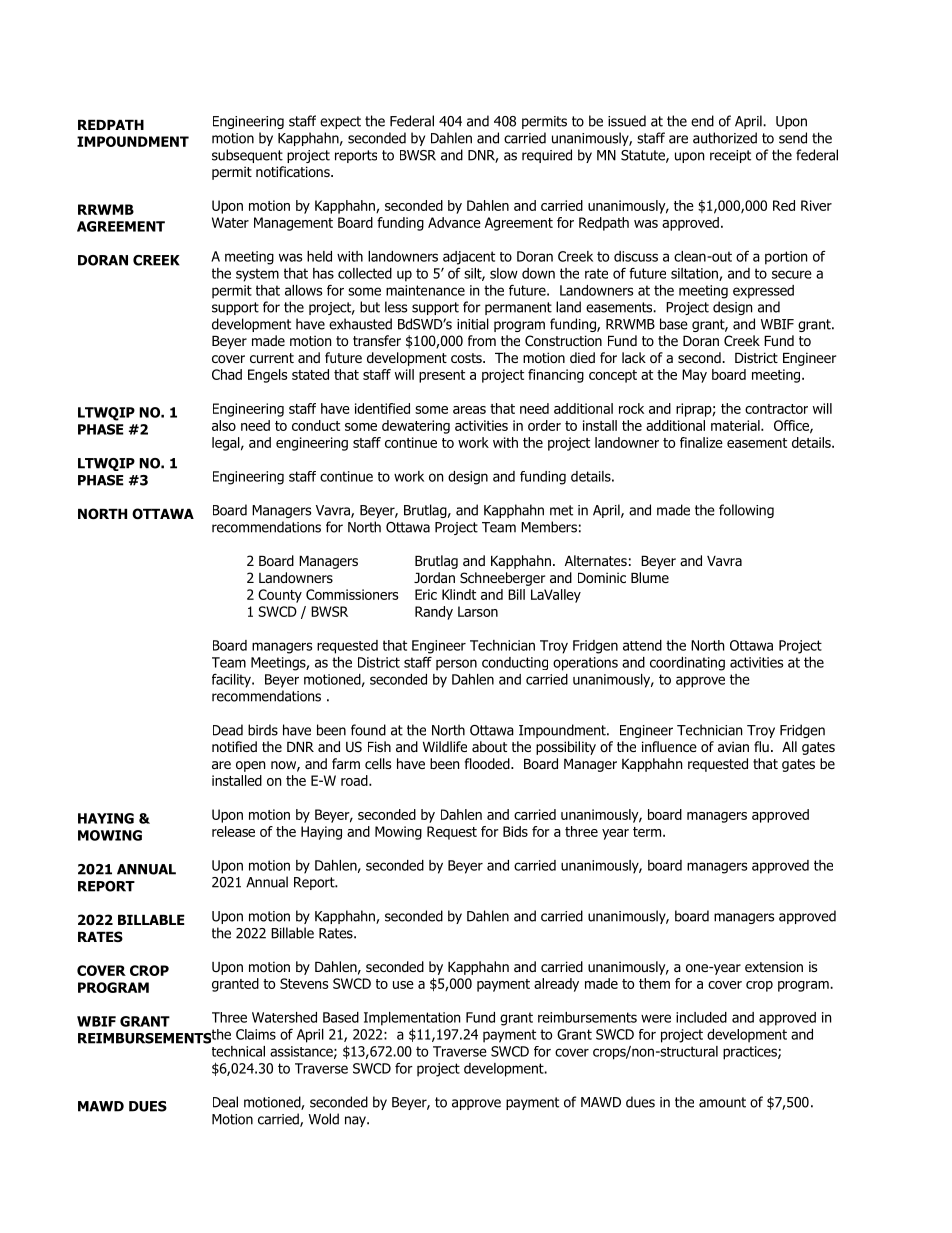 This screenshot has width=952, height=1233. Describe the element at coordinates (280, 596) in the screenshot. I see `County` at that location.
